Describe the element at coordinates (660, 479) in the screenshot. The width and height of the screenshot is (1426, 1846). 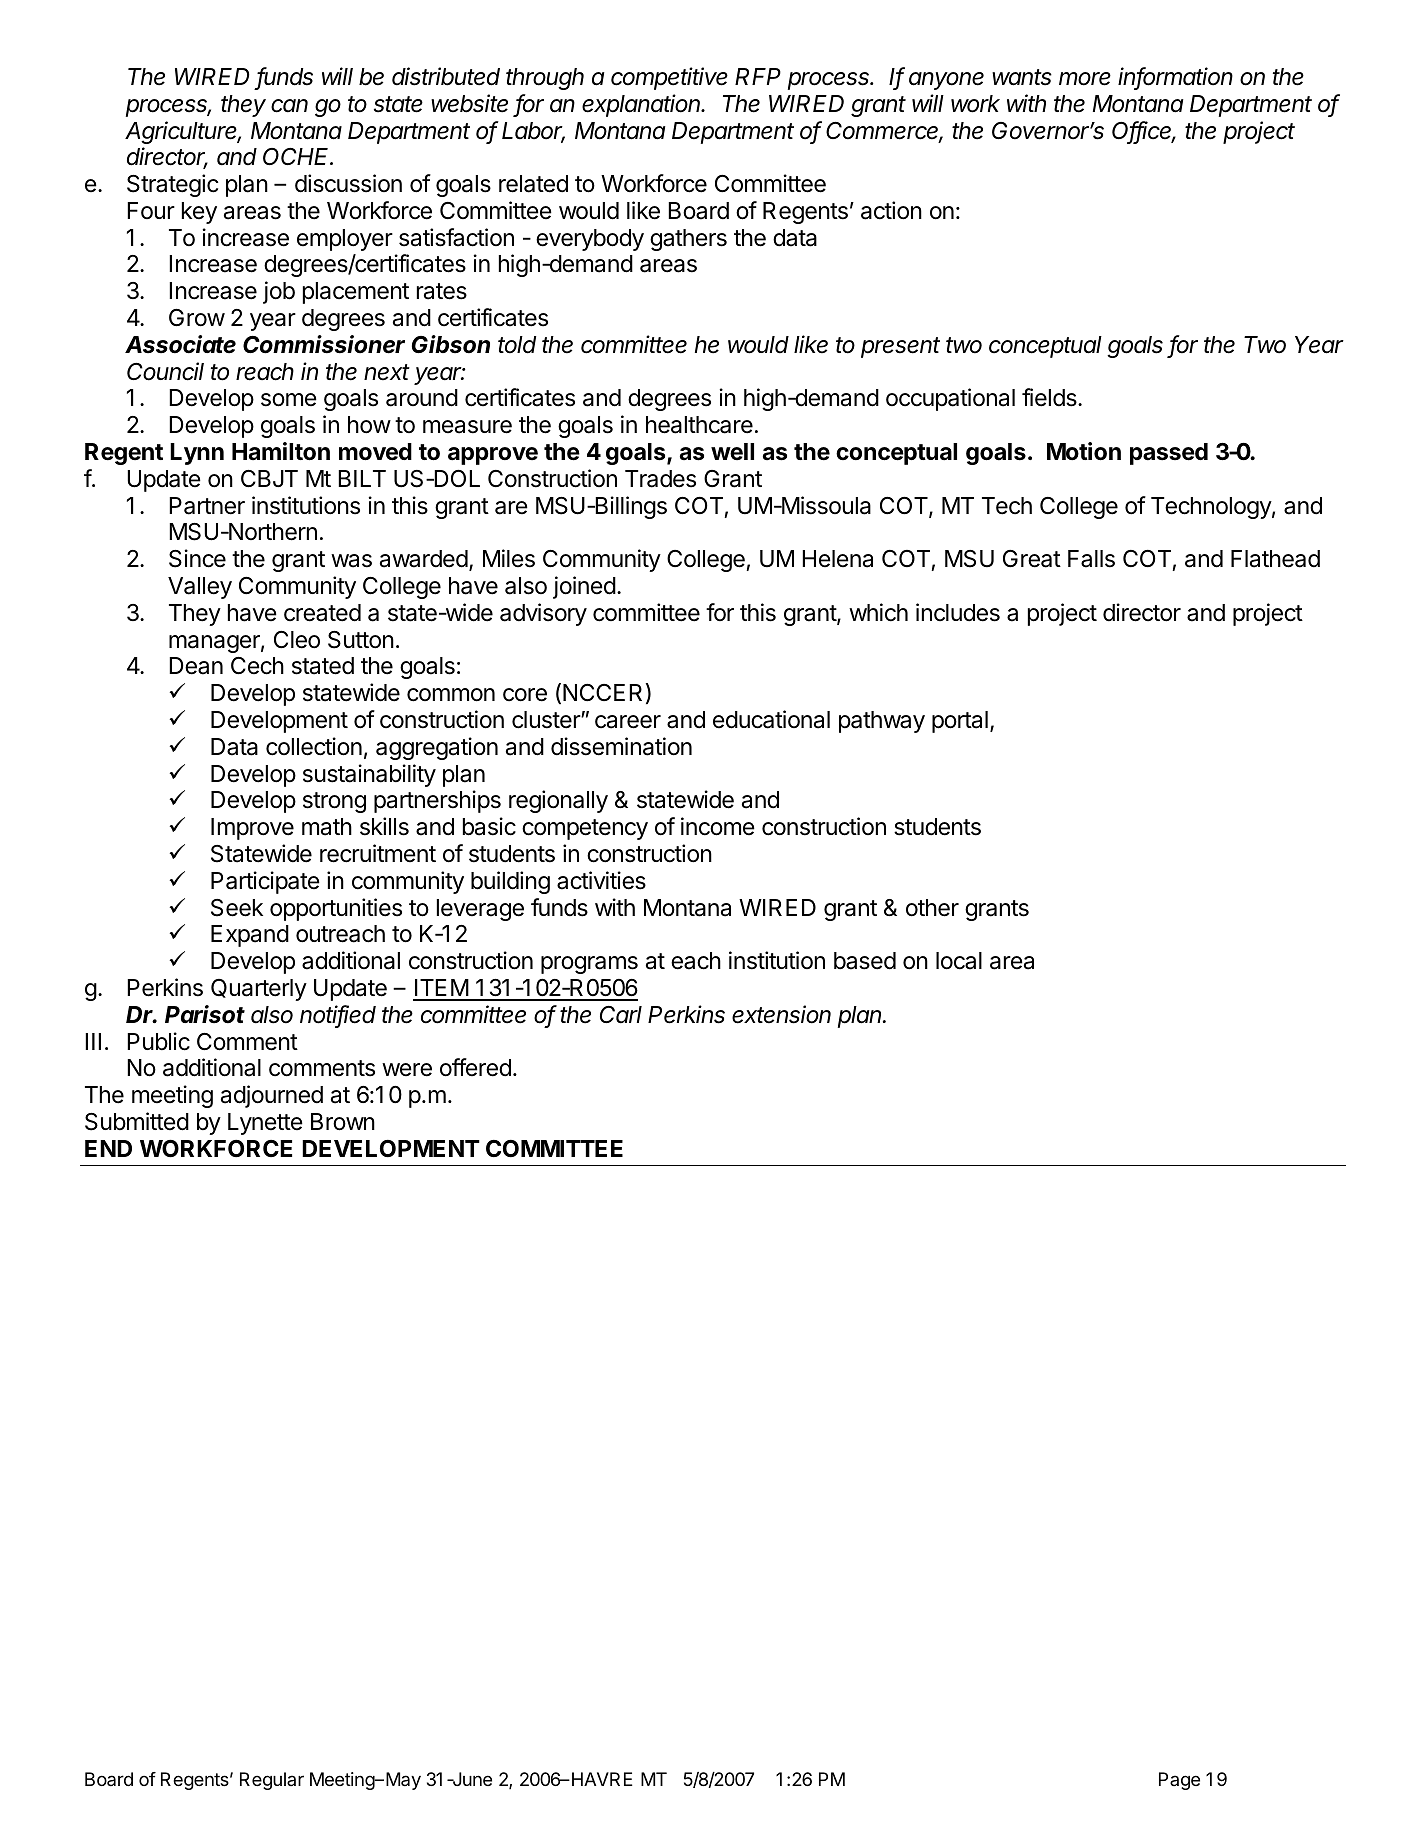
I see `Trades` at that location.
